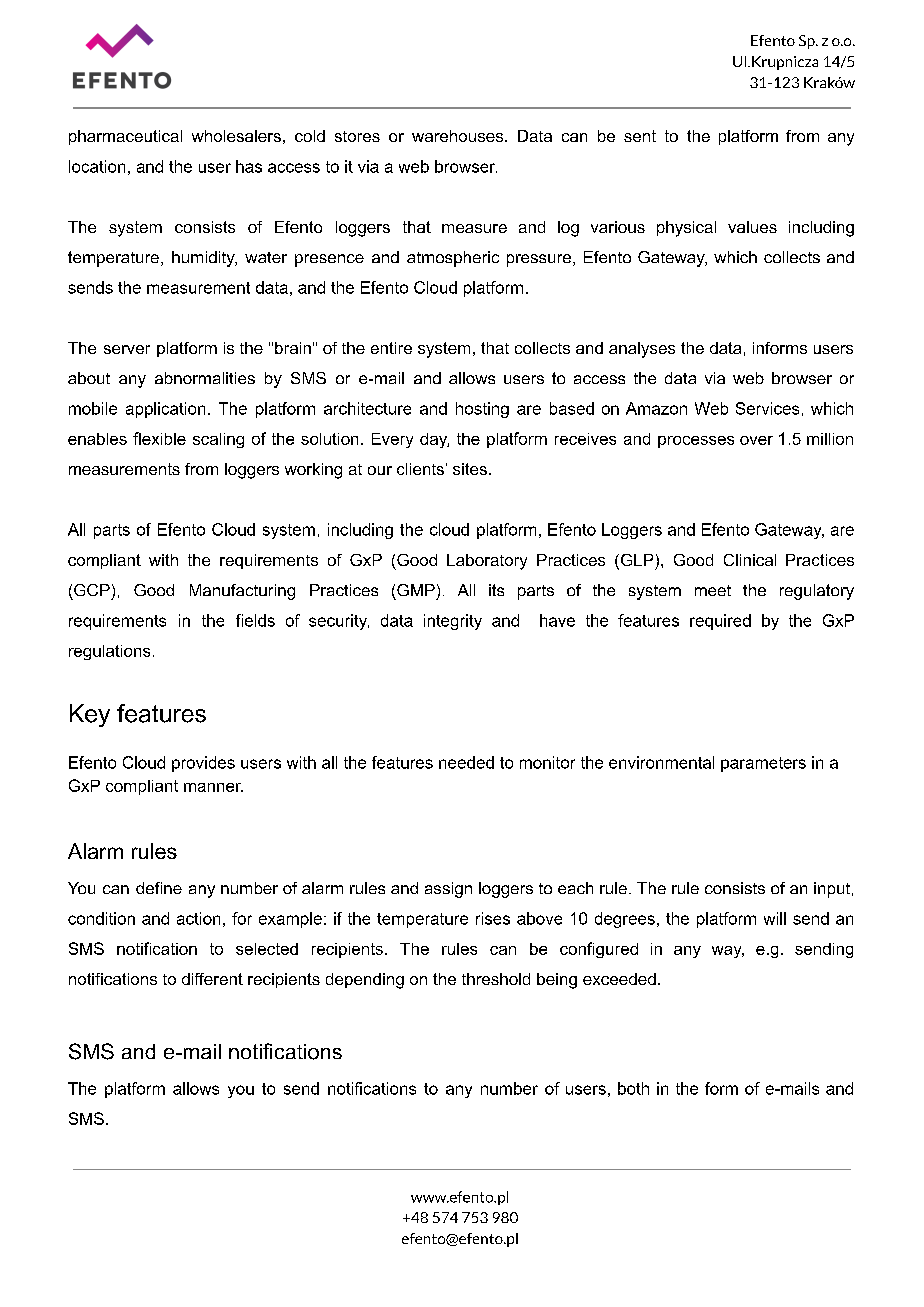 This image has width=924, height=1307. What do you see at coordinates (752, 227) in the image?
I see `values` at bounding box center [752, 227].
